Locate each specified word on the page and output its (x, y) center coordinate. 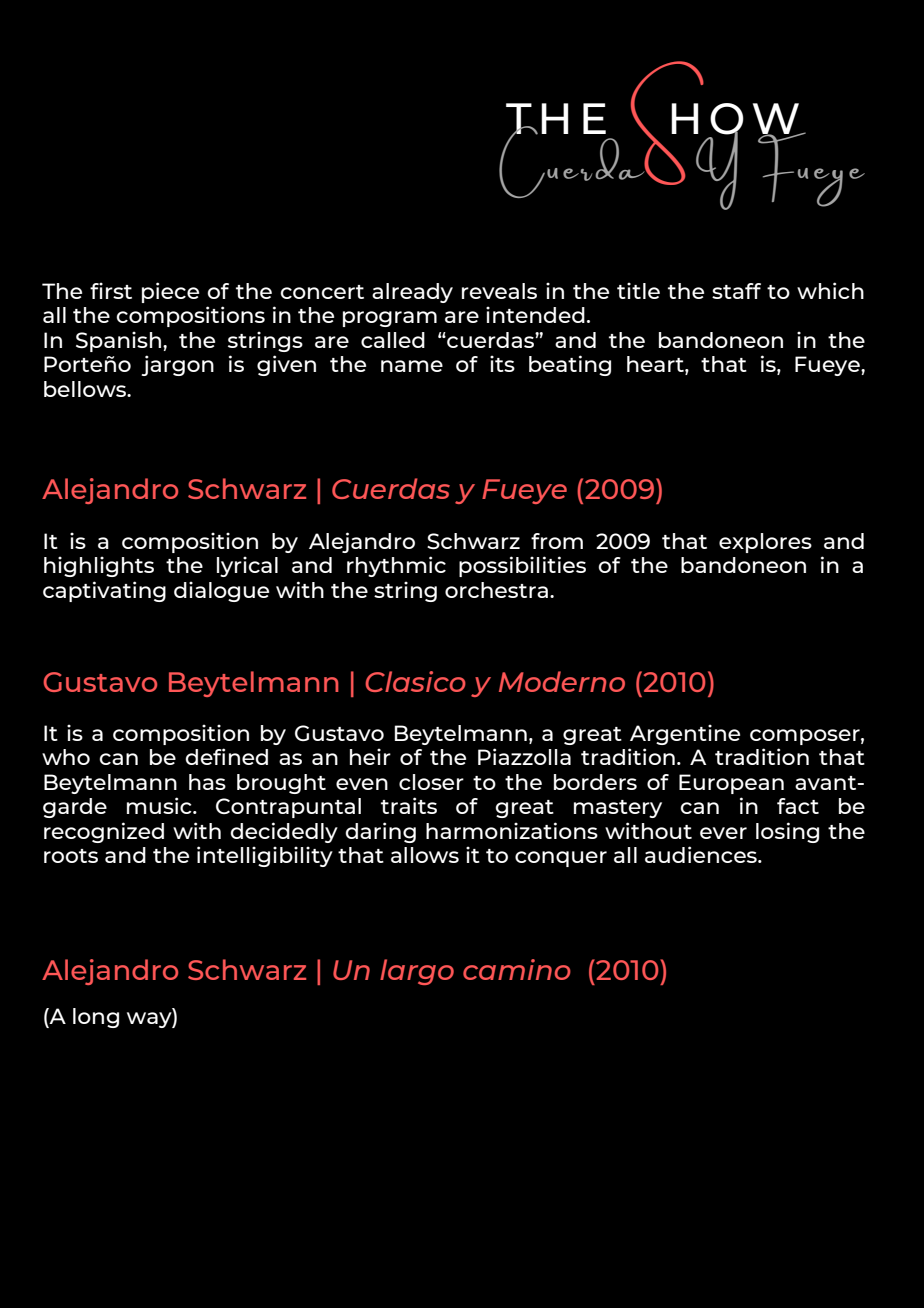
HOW (736, 119)
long (96, 1018)
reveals (499, 291)
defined (226, 756)
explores (765, 543)
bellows (86, 389)
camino (517, 969)
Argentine (685, 734)
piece (170, 292)
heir (370, 756)
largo (417, 972)
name (412, 366)
